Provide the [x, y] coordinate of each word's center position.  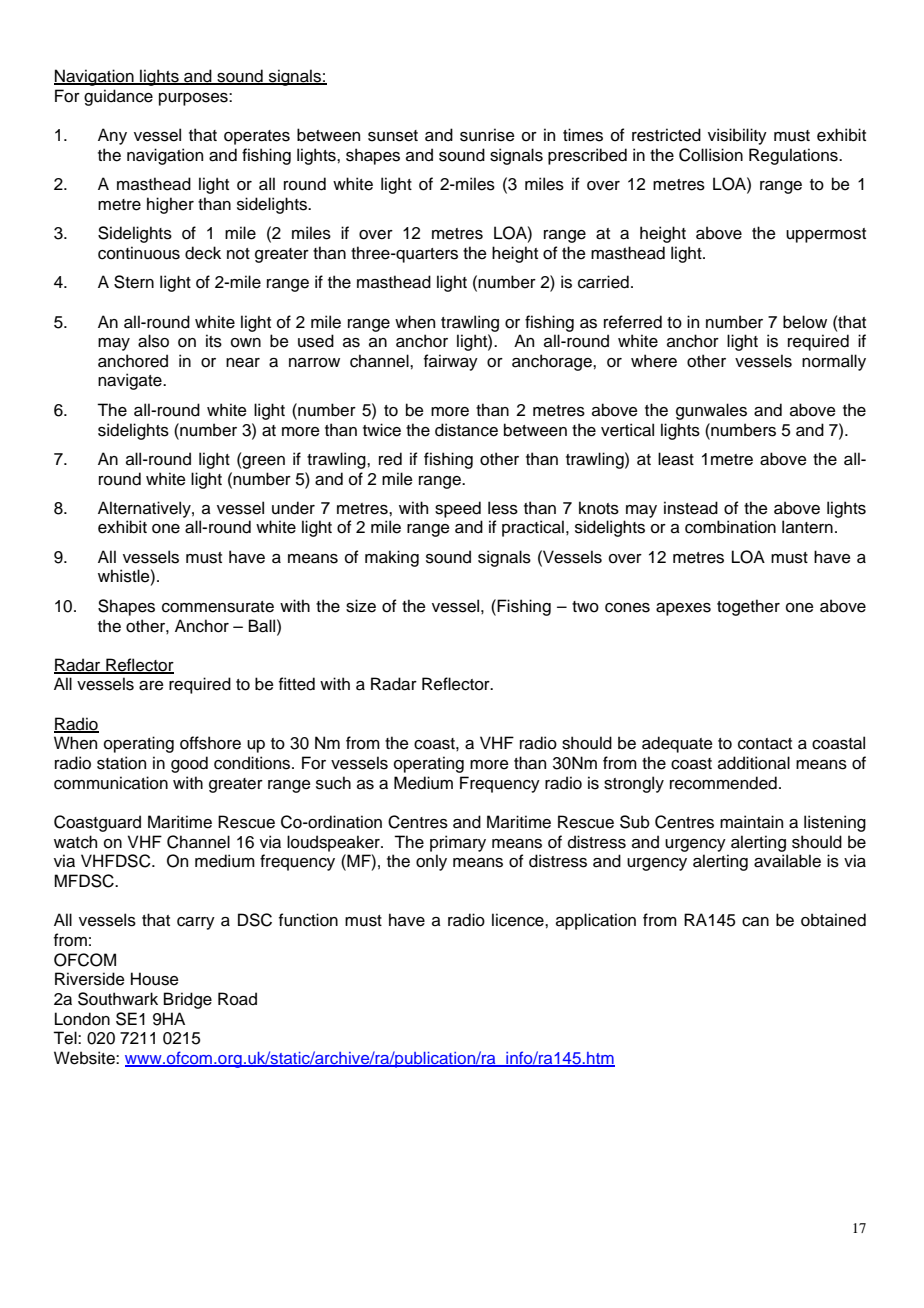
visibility [737, 136]
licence [519, 920]
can [755, 922]
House [155, 979]
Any [112, 136]
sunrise [487, 135]
